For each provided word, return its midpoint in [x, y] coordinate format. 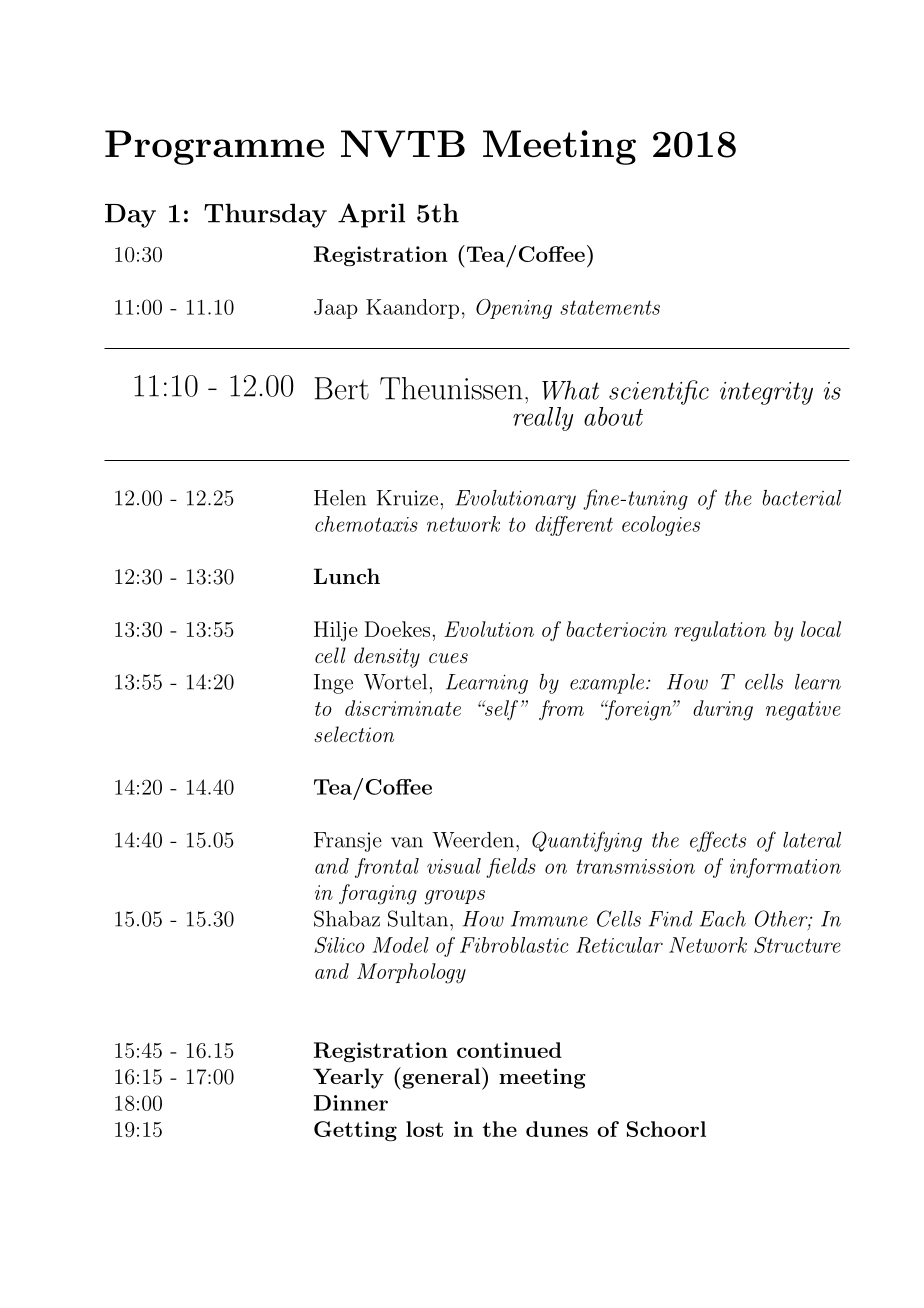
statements [610, 307]
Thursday [265, 215]
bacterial [802, 498]
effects [718, 841]
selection [354, 734]
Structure [797, 945]
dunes [557, 1129]
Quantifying [587, 841]
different [574, 526]
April [371, 215]
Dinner [351, 1103]
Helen [340, 498]
